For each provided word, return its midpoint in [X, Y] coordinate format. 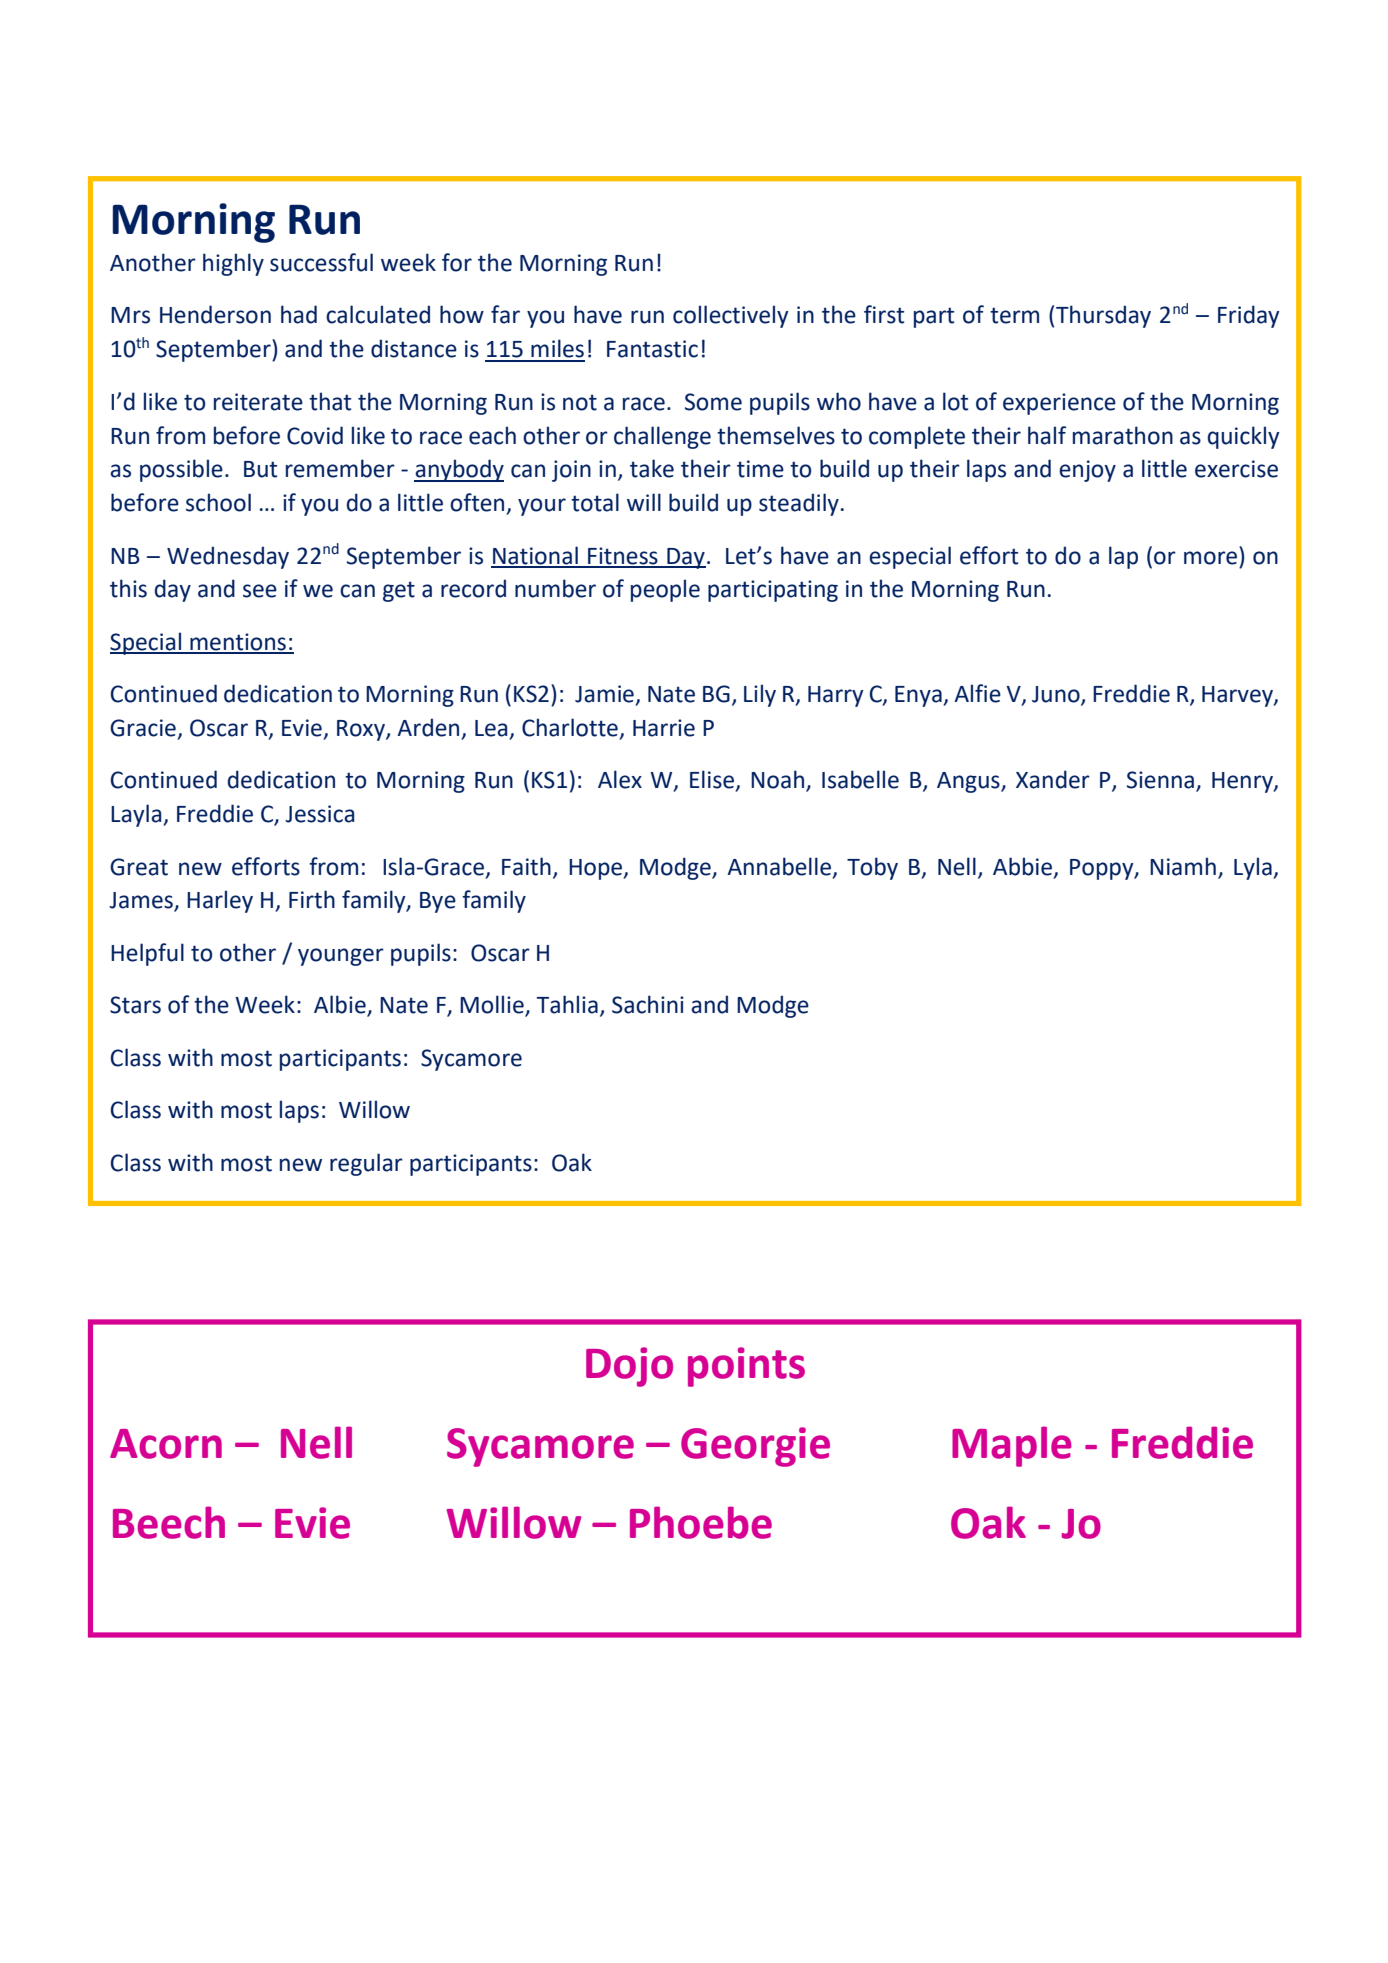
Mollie [493, 1005]
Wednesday [228, 557]
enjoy [1087, 471]
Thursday [1103, 316]
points [746, 1367]
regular [366, 1164]
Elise [713, 780]
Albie [341, 1005]
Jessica [319, 814]
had [299, 314]
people [665, 590]
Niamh [1183, 866]
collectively [731, 316]
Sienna [1162, 781]
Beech [169, 1522]
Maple [1012, 1446]
